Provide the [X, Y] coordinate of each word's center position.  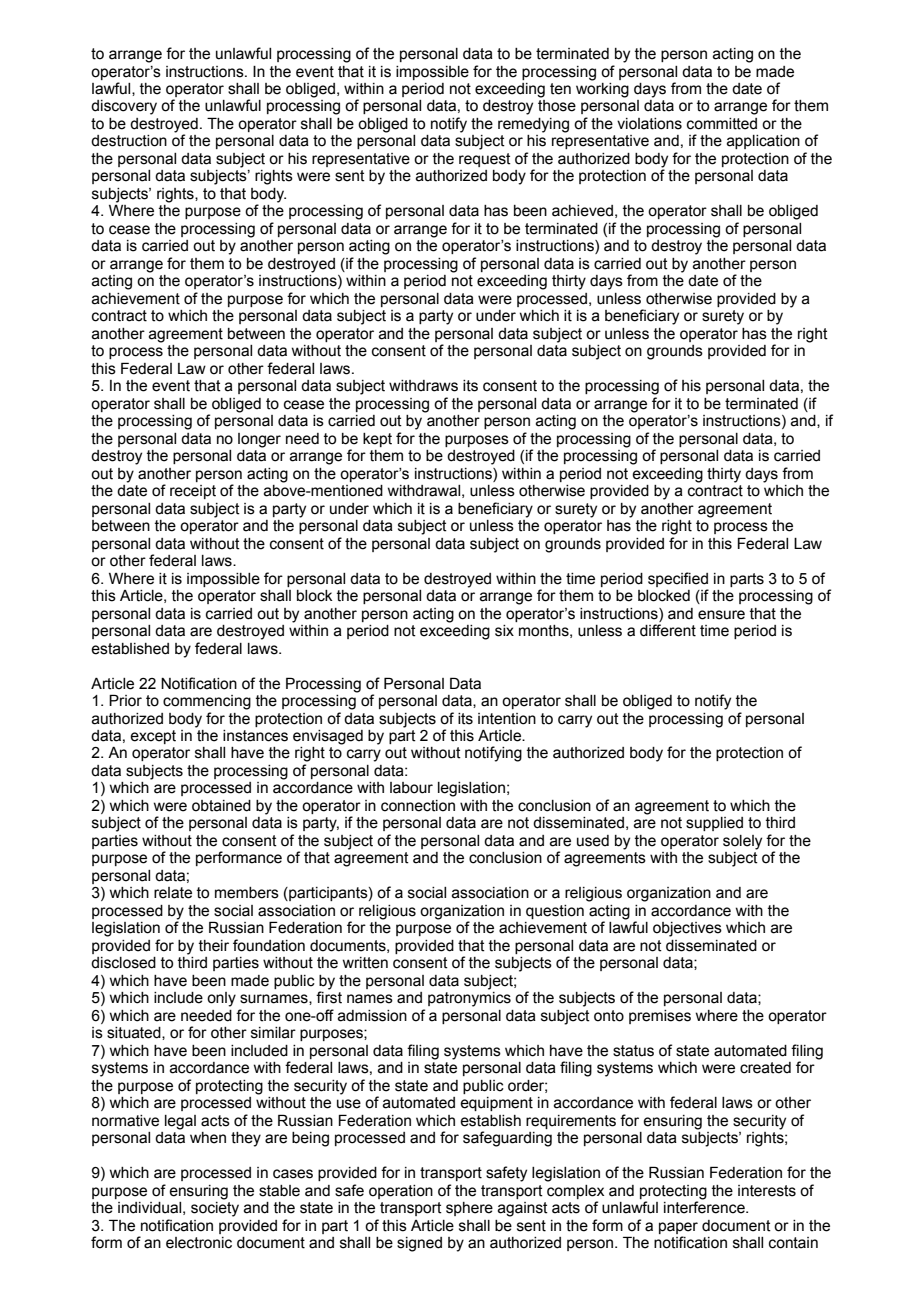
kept [377, 440]
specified [678, 579]
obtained [221, 806]
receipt [193, 492]
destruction [129, 141]
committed [722, 124]
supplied [714, 824]
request [485, 160]
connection [418, 806]
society [215, 1208]
